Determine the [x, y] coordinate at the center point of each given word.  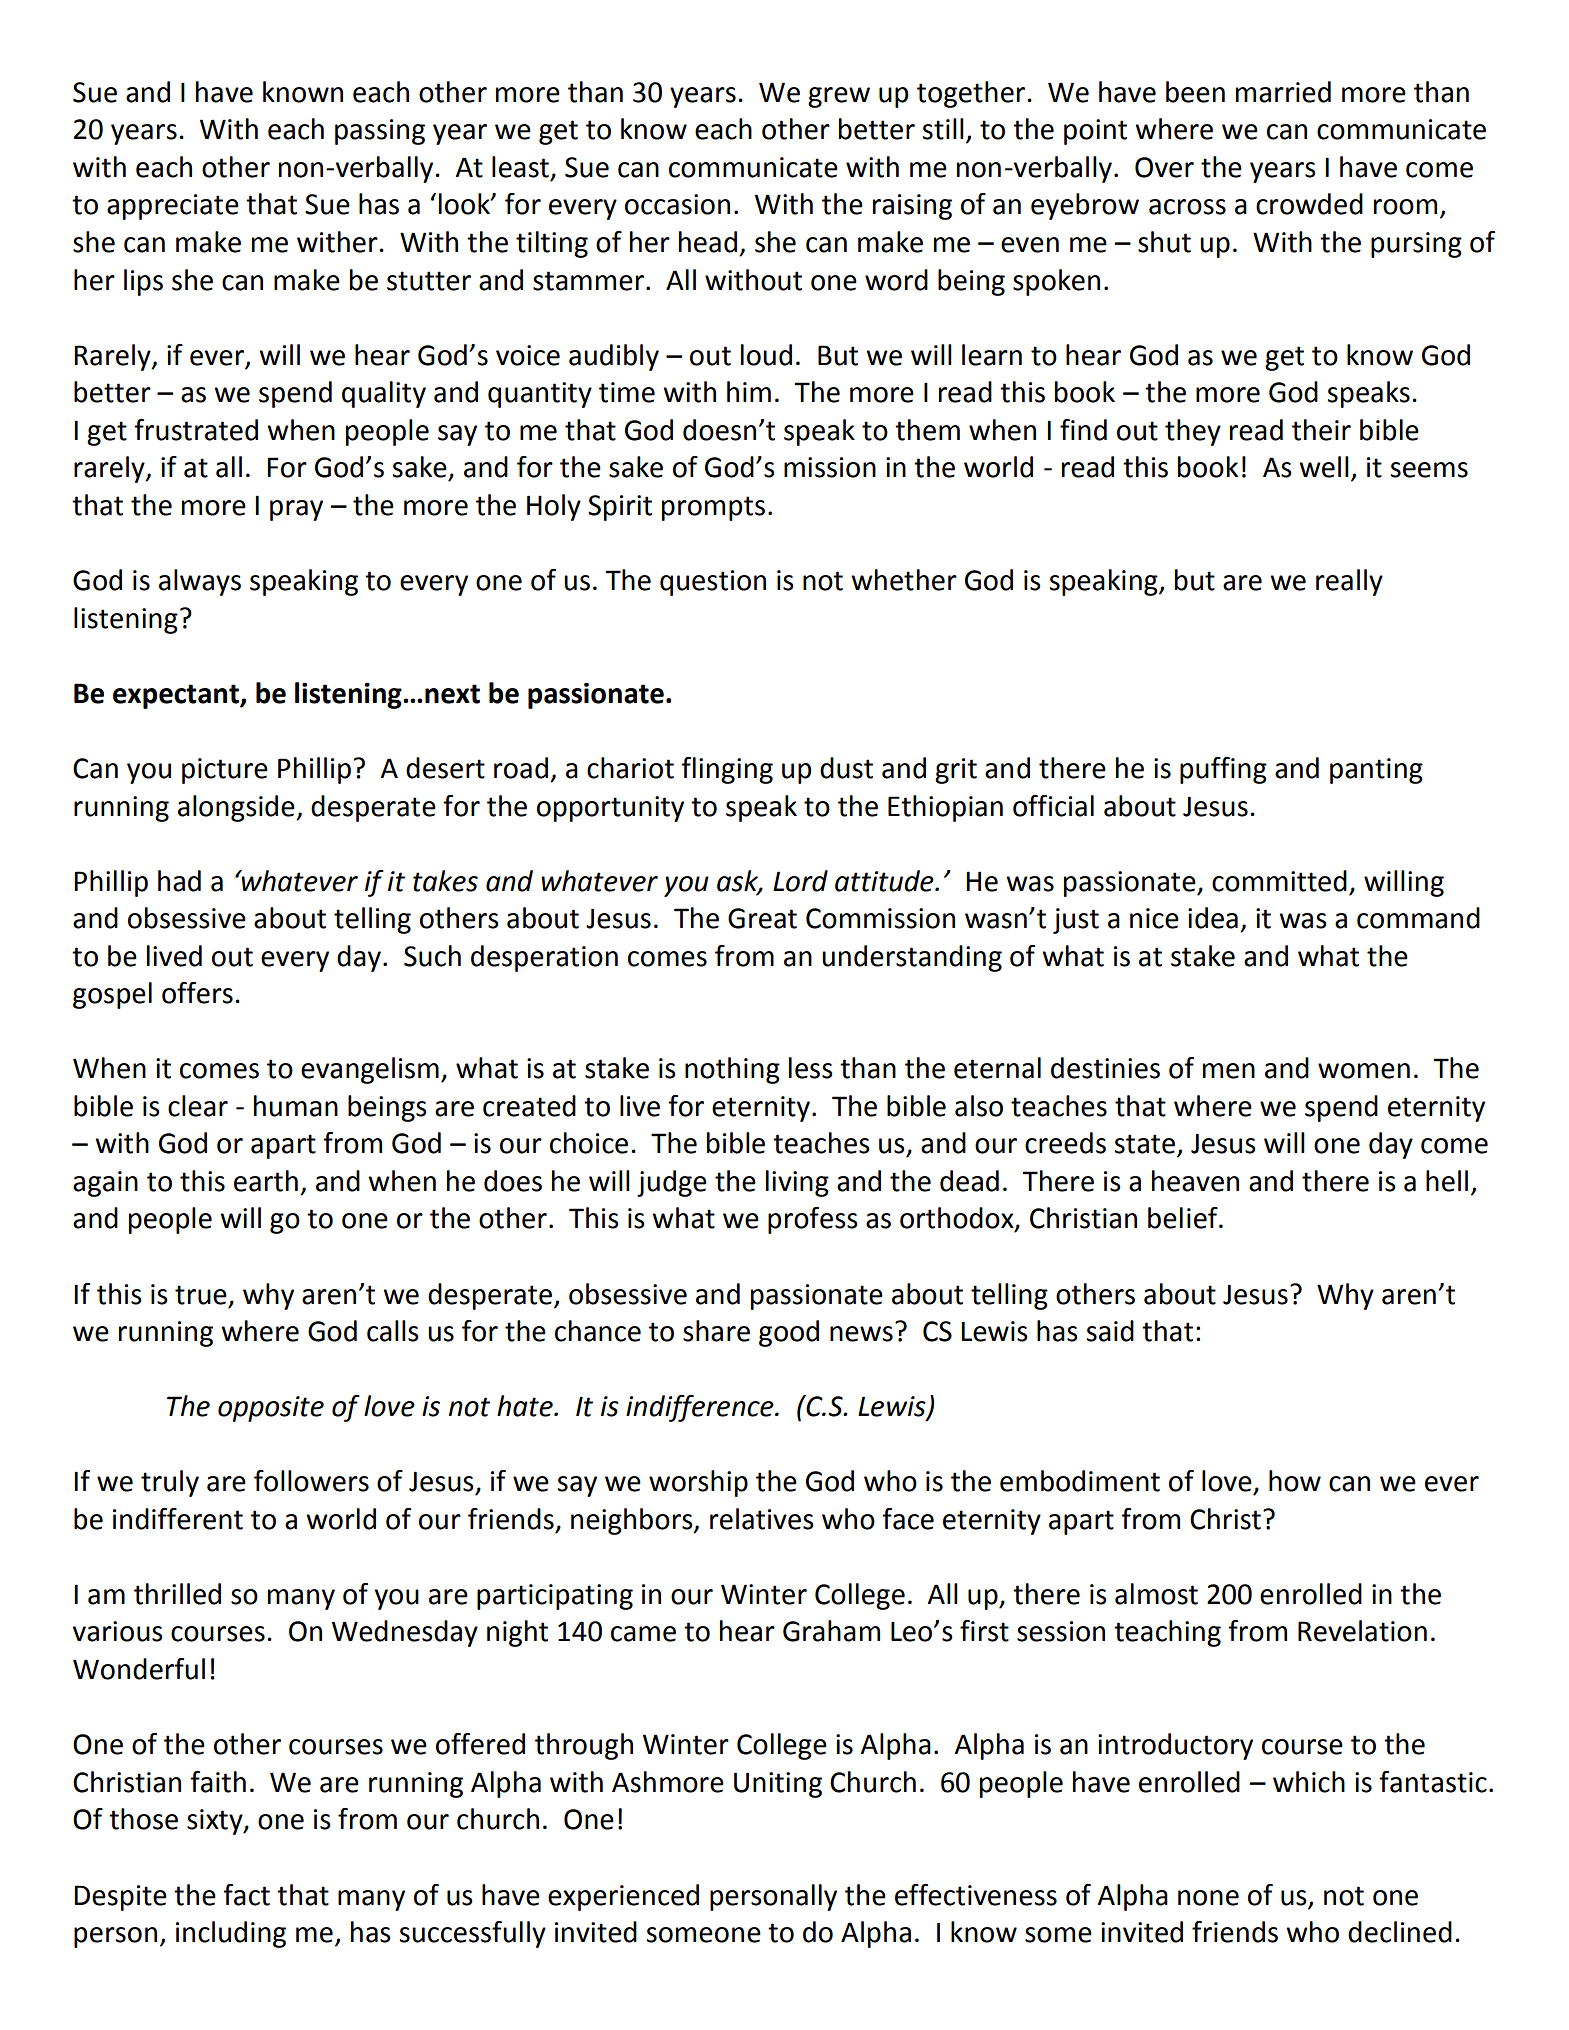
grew [839, 97]
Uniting [778, 1785]
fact [246, 1895]
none [1208, 1898]
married [1283, 92]
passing [380, 132]
